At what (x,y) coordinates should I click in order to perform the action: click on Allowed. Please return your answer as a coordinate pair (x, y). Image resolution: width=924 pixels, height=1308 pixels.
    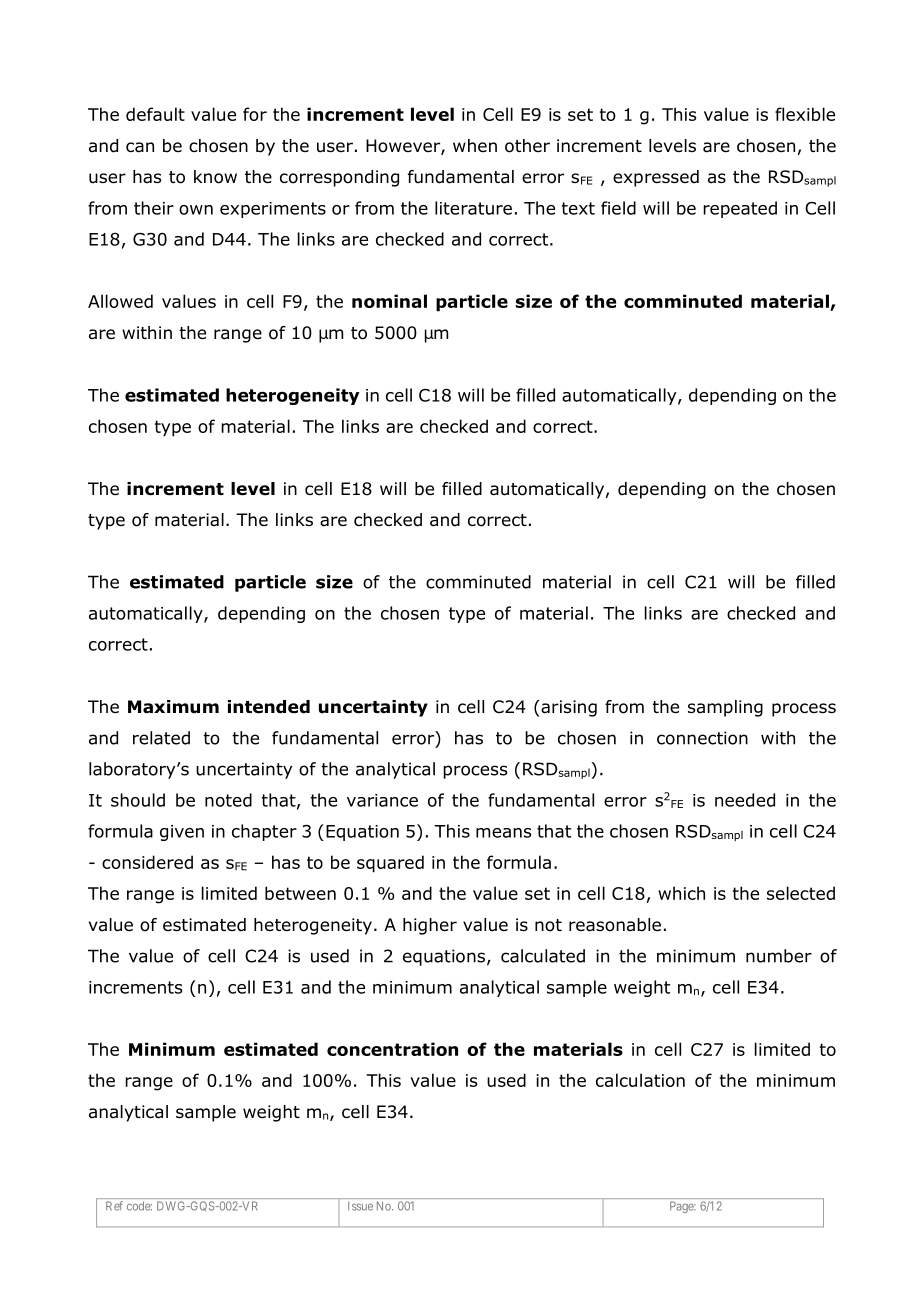
    Looking at the image, I should click on (120, 301).
